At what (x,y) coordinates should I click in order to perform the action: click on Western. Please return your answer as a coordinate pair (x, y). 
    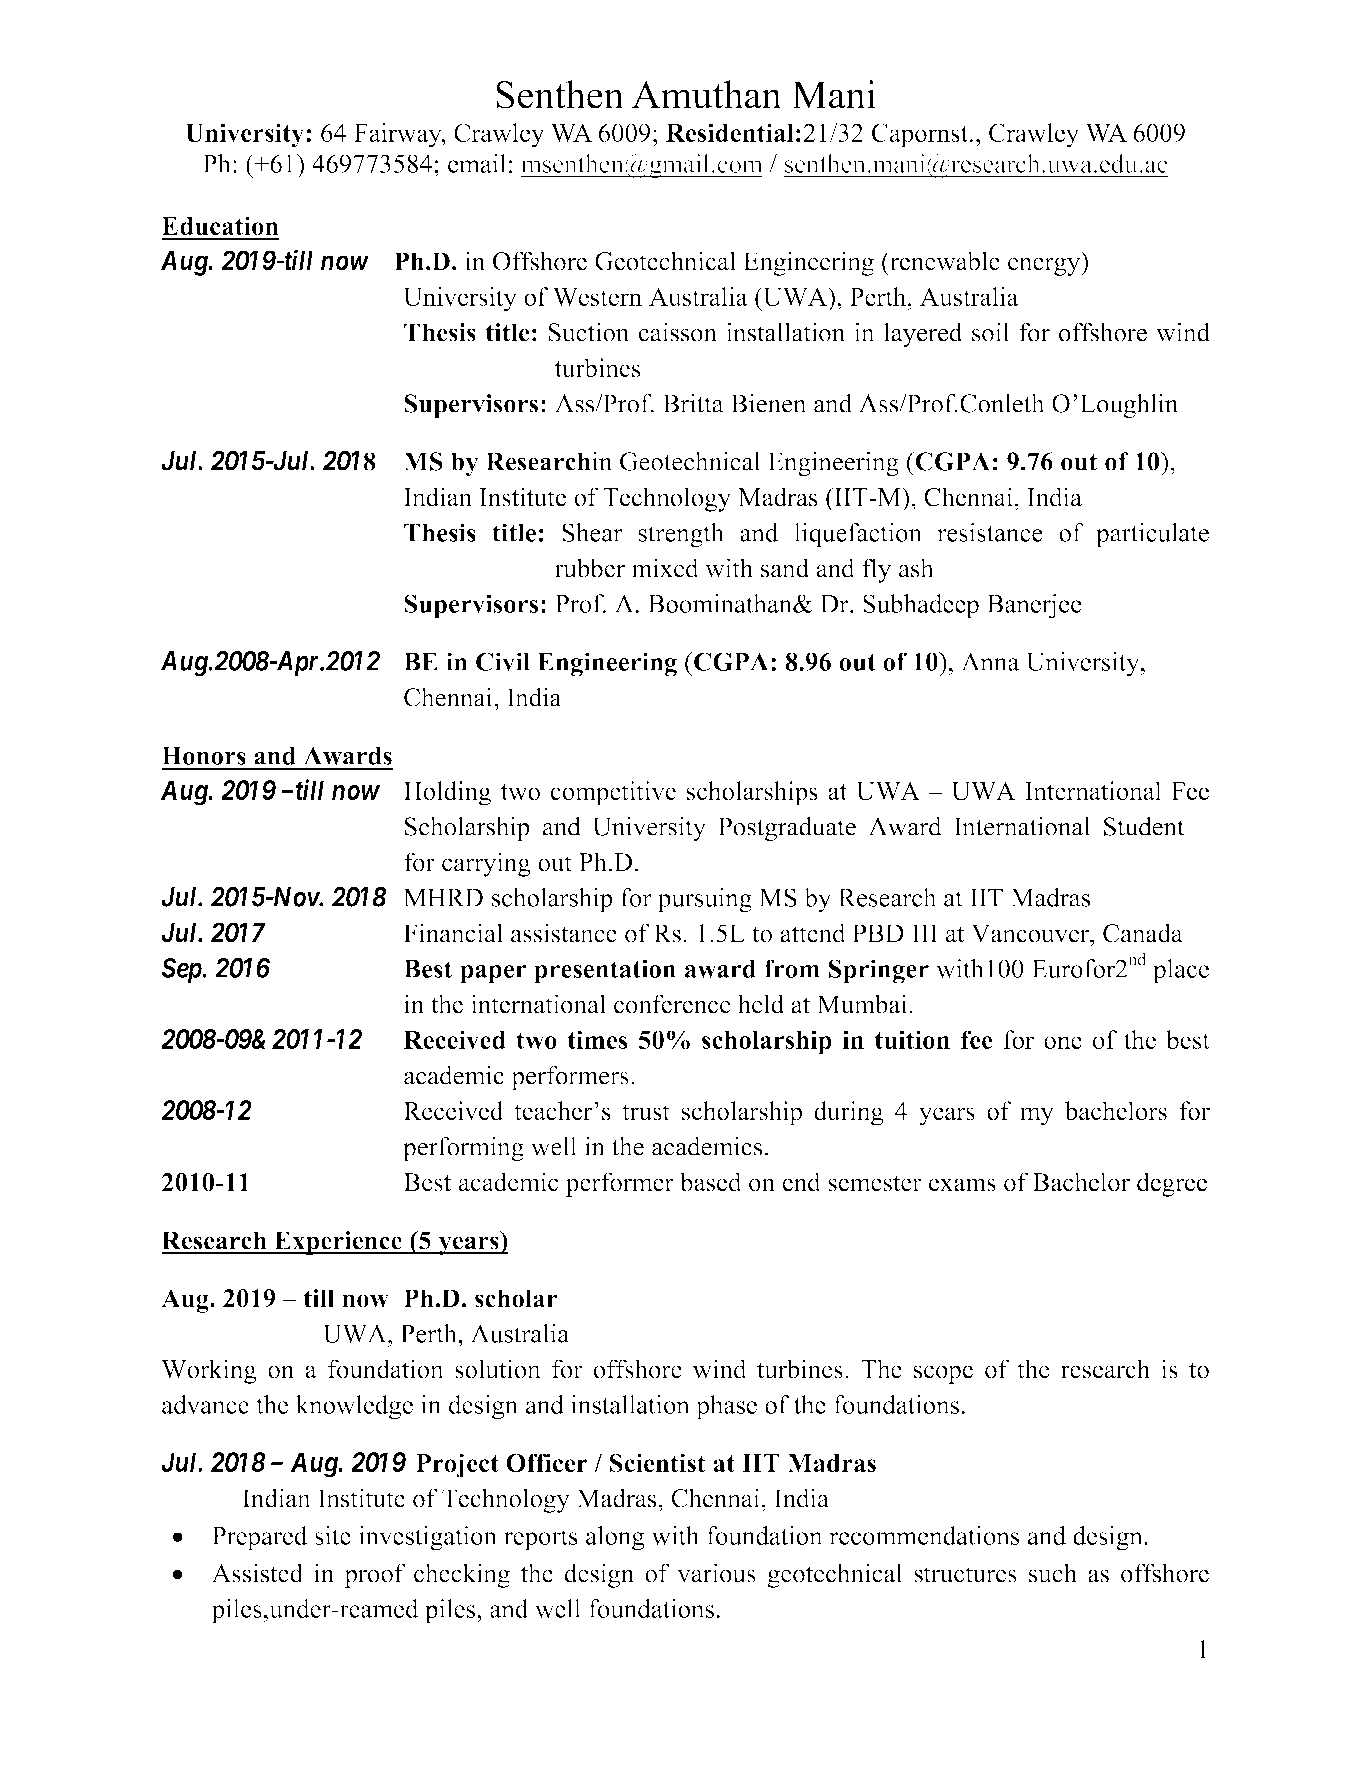
    Looking at the image, I should click on (597, 297).
